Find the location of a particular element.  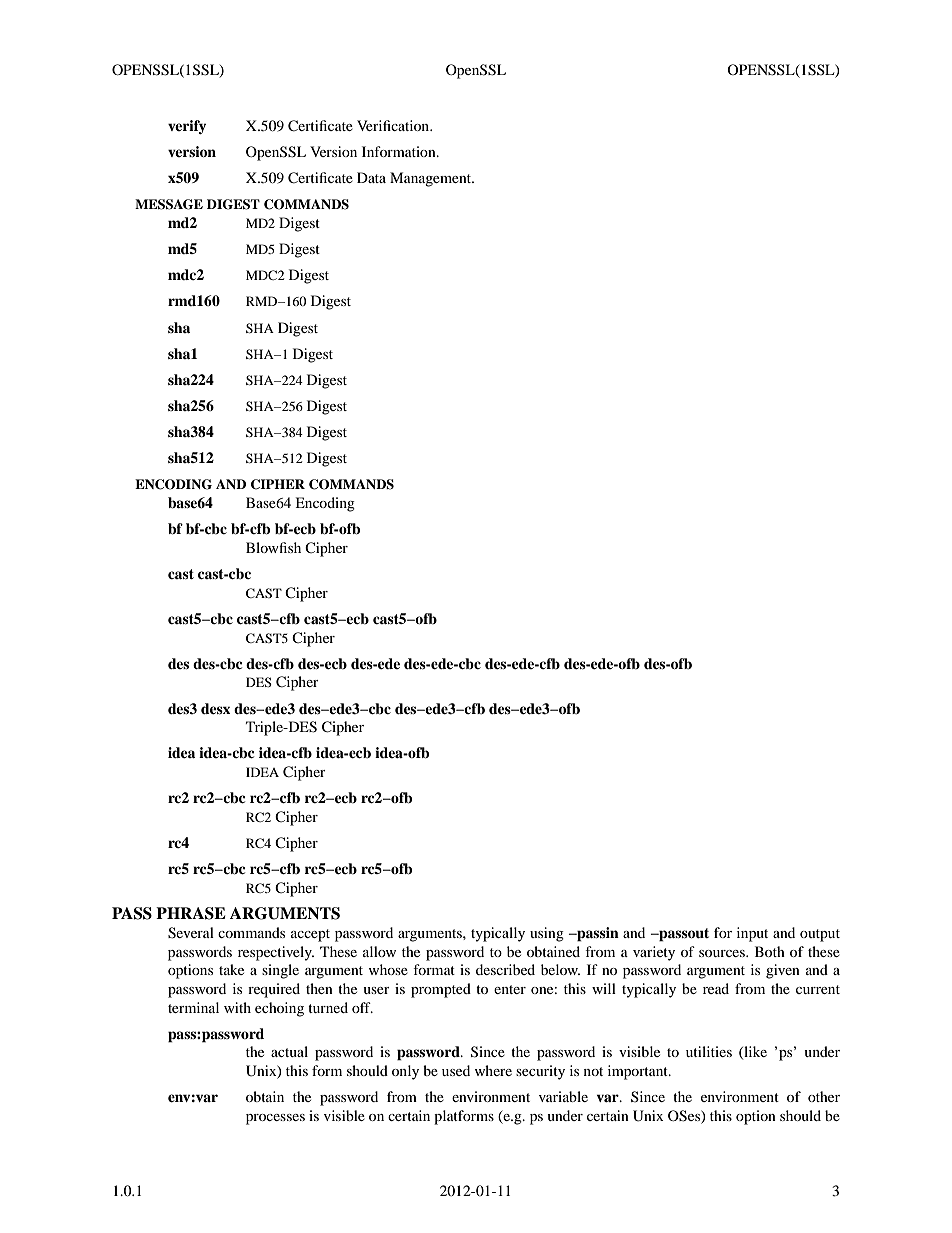

input is located at coordinates (752, 934).
